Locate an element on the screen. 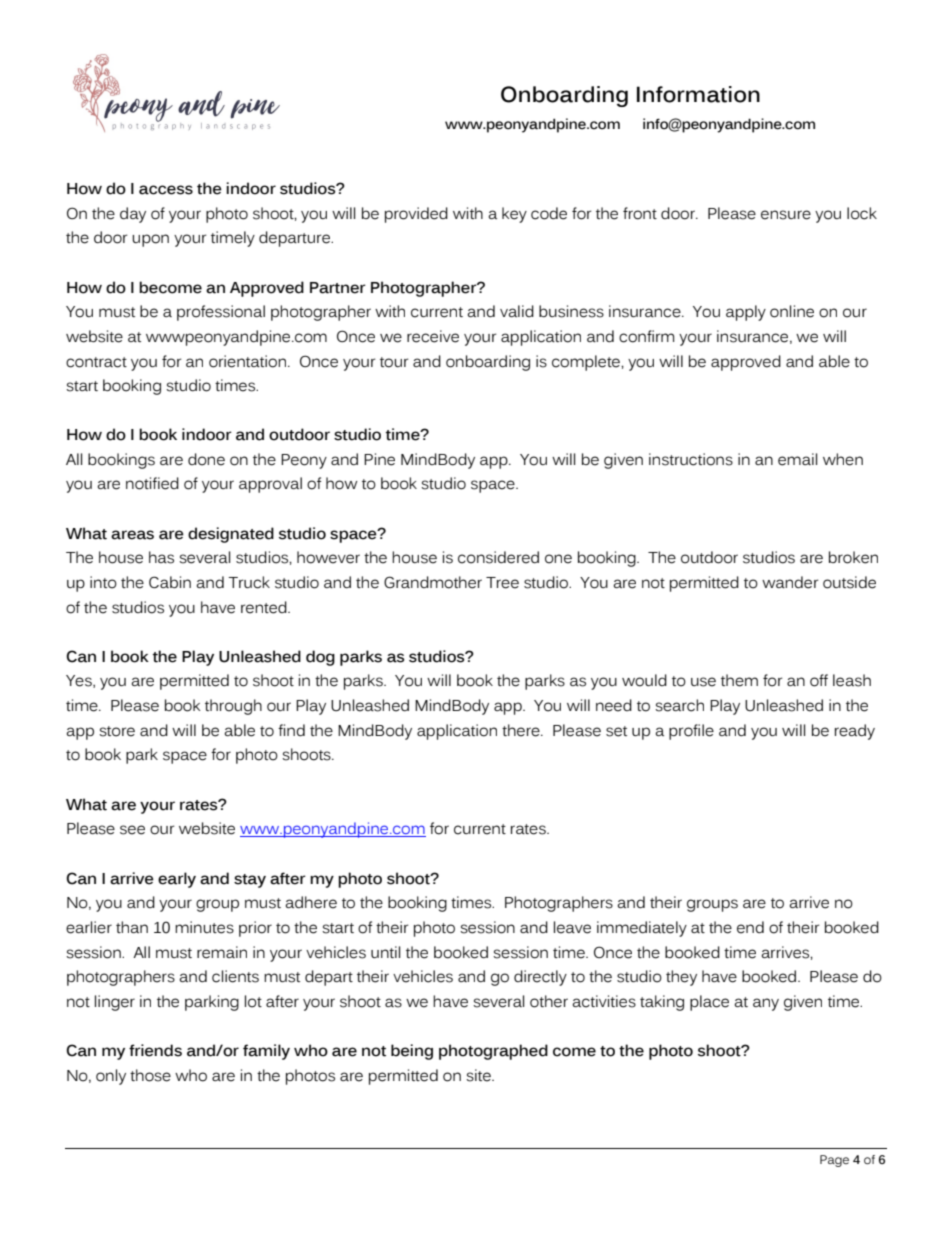  those is located at coordinates (150, 1075).
